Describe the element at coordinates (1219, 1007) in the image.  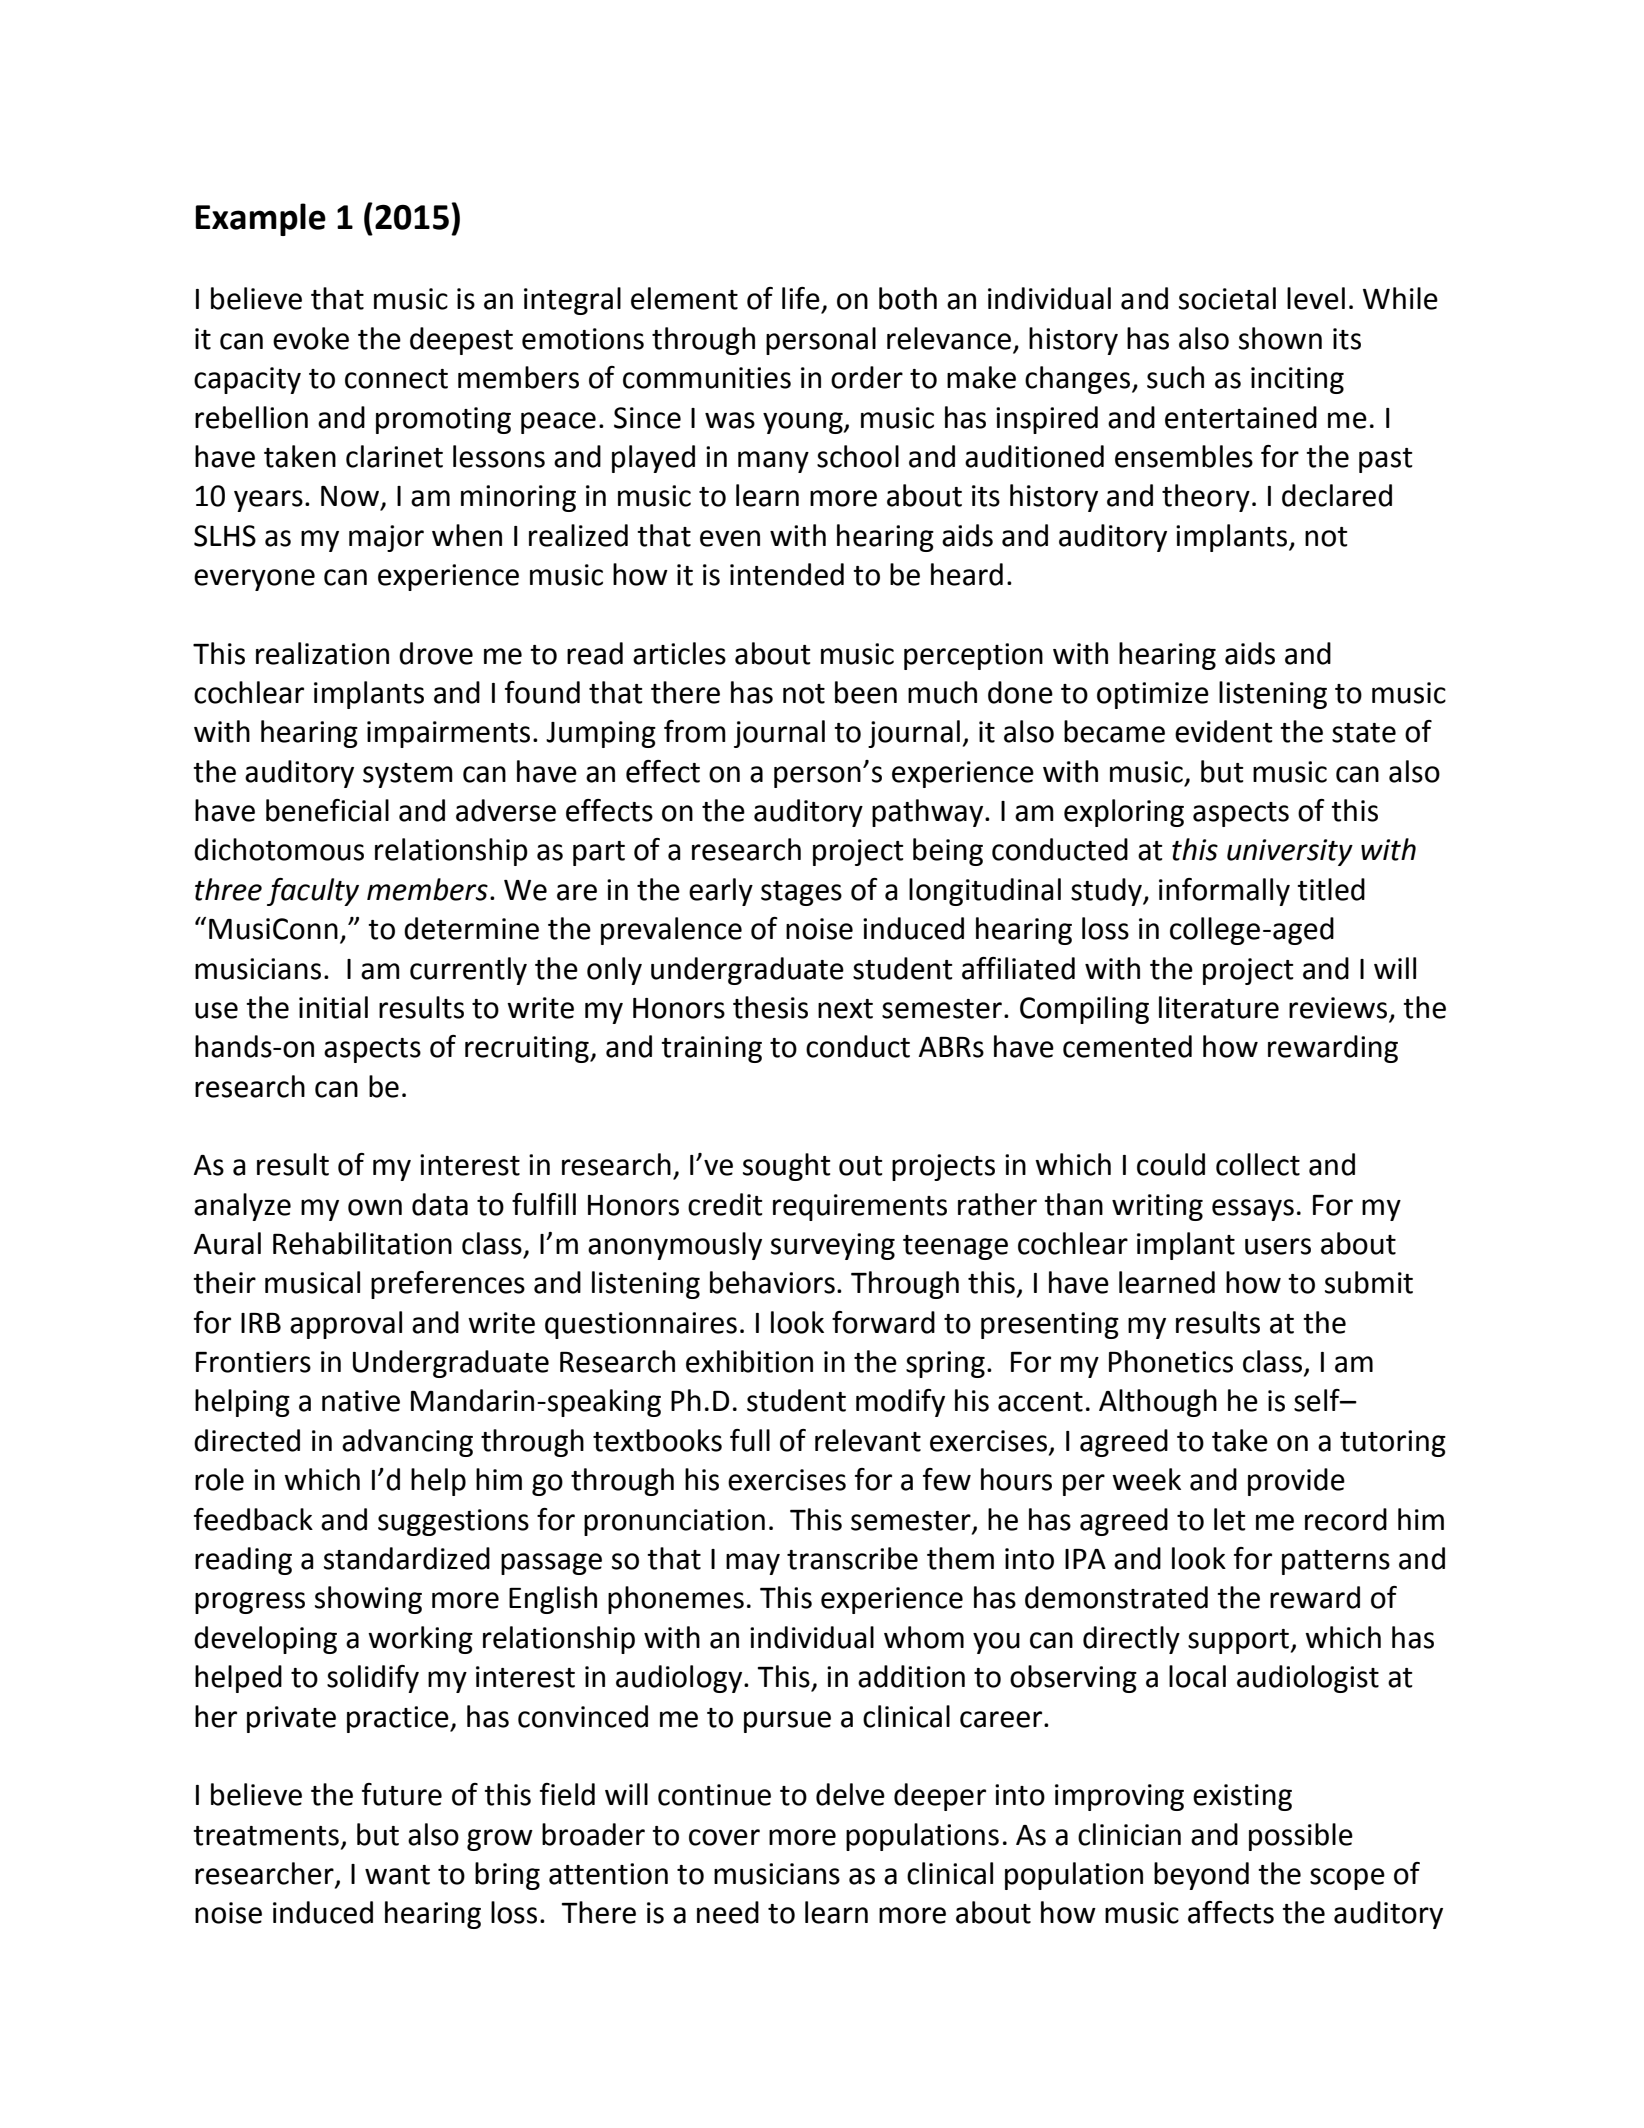
I see `literature` at that location.
